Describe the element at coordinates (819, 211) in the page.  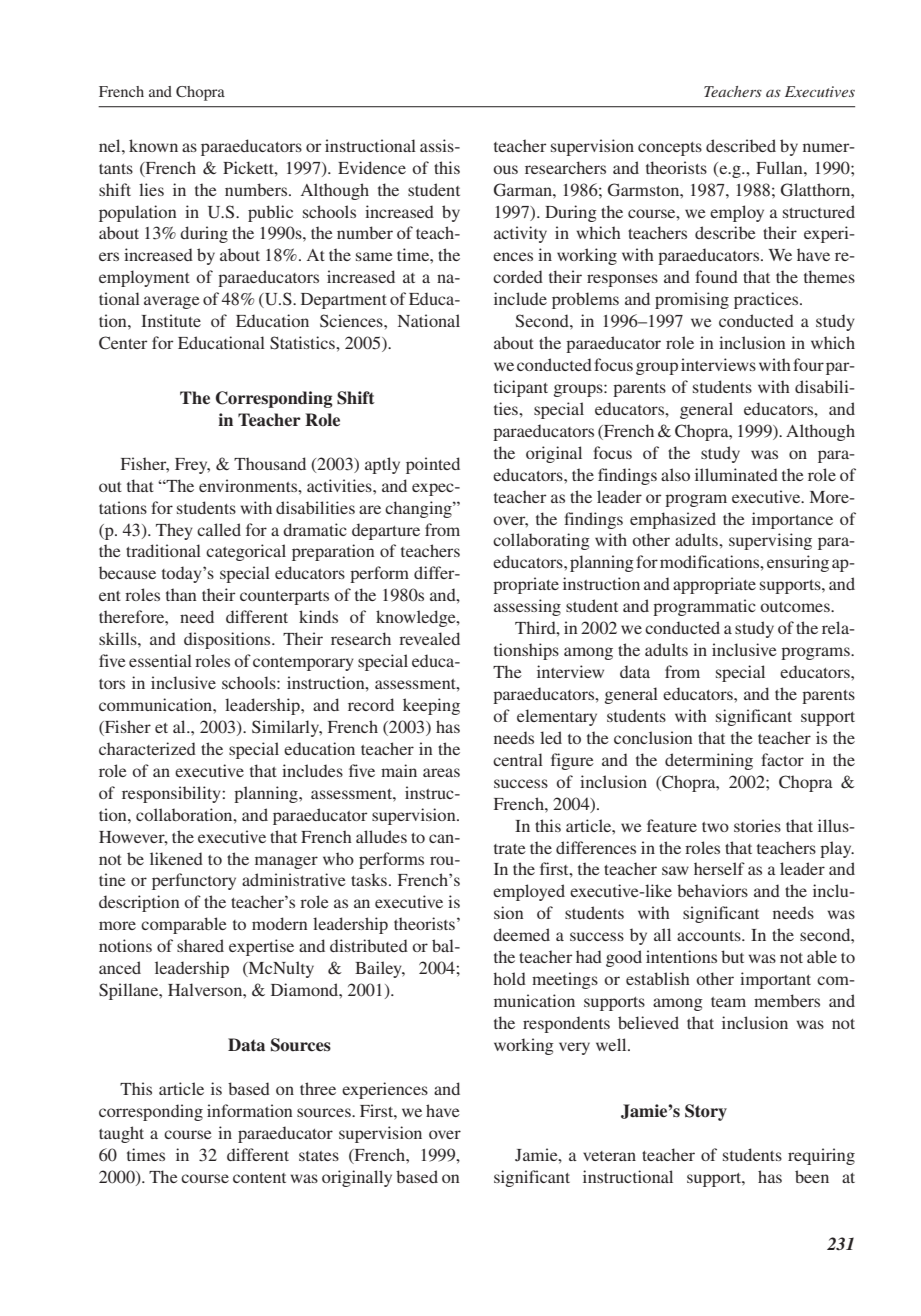
I see `structured` at that location.
